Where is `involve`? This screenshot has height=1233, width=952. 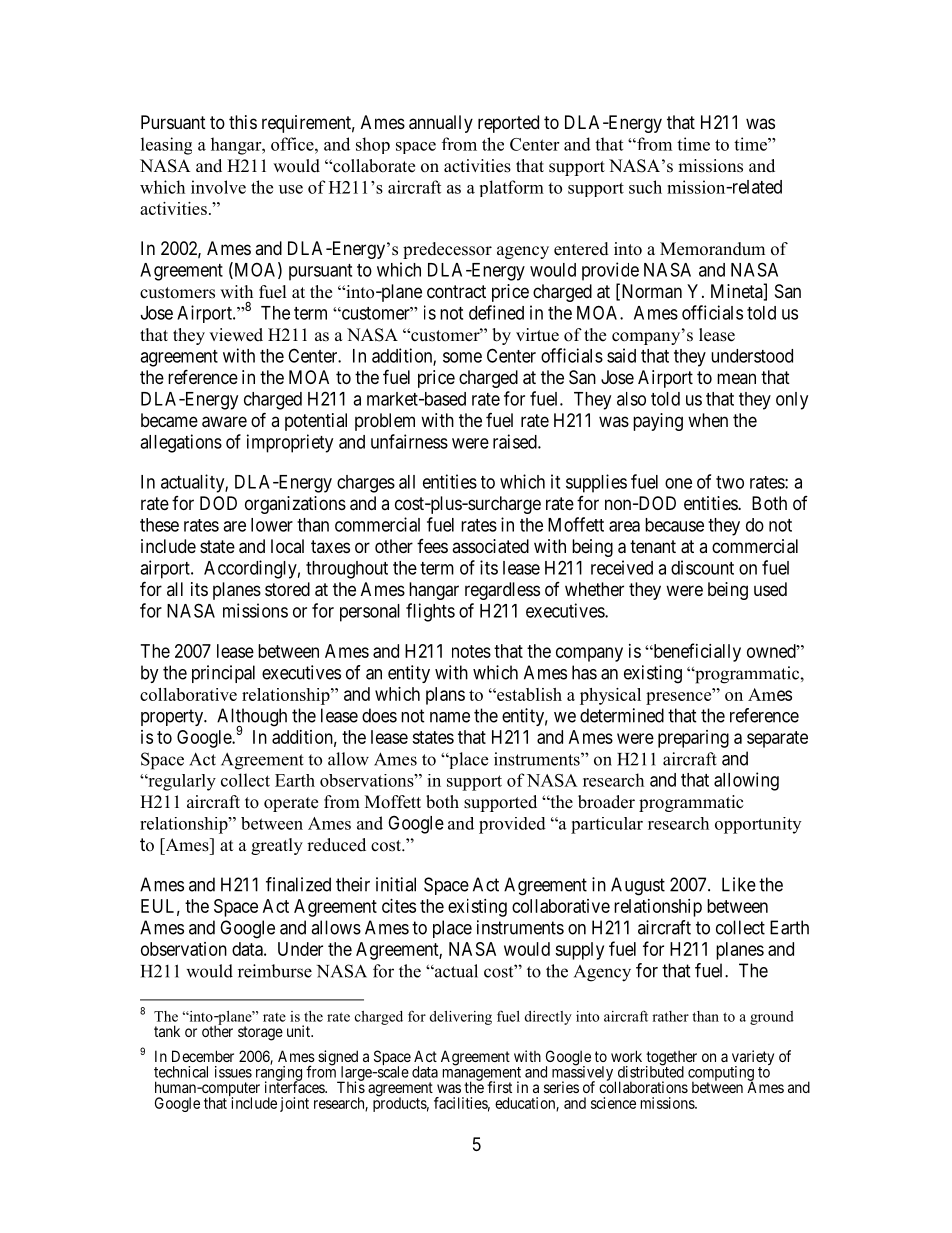
involve is located at coordinates (218, 187).
